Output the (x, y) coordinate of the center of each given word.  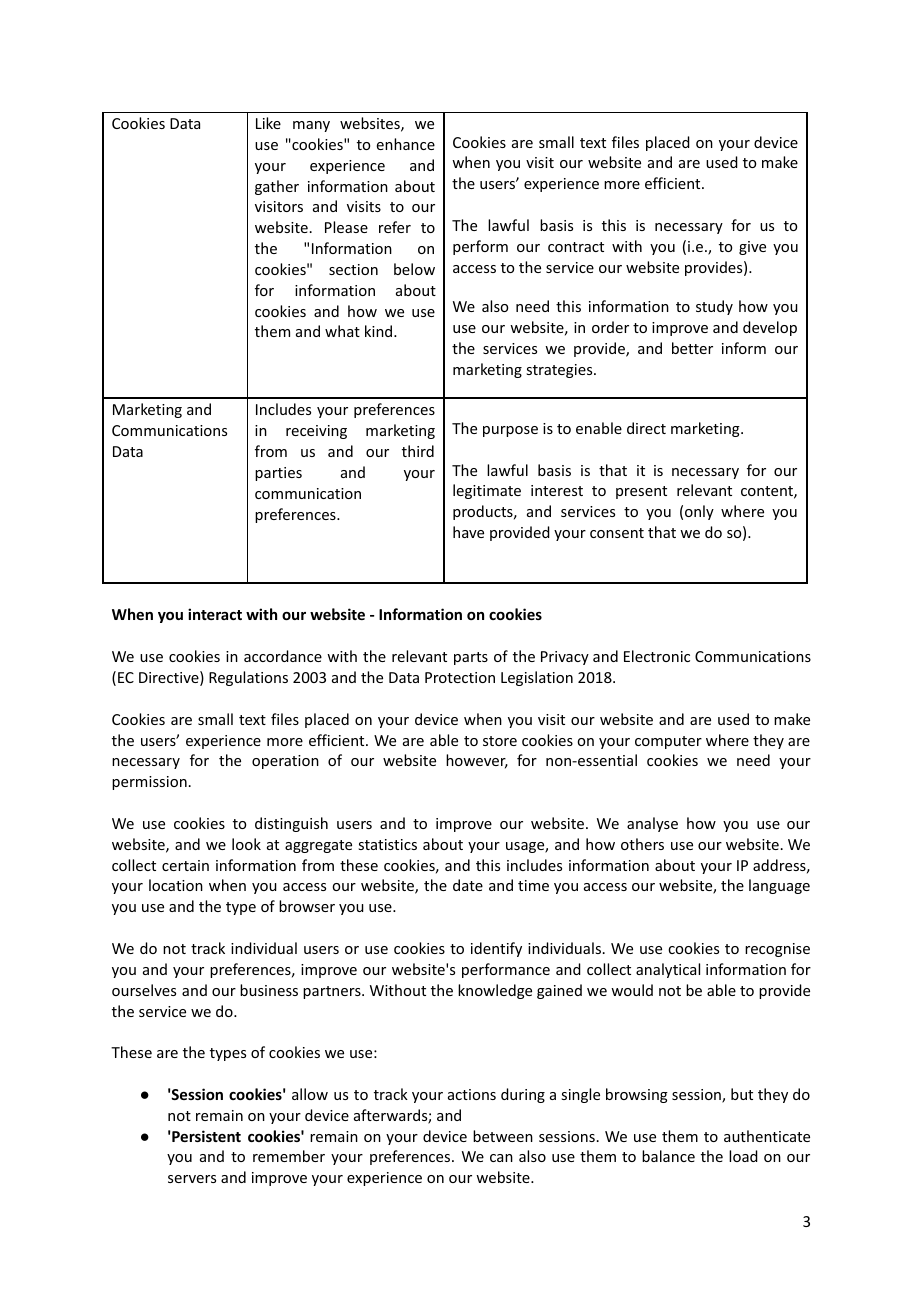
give (752, 248)
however (477, 761)
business (269, 990)
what (342, 331)
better (692, 348)
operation (285, 762)
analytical (668, 970)
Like (268, 123)
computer (668, 742)
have (468, 532)
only (699, 512)
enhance (406, 144)
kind (380, 331)
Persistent (206, 1136)
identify (496, 949)
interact (215, 614)
